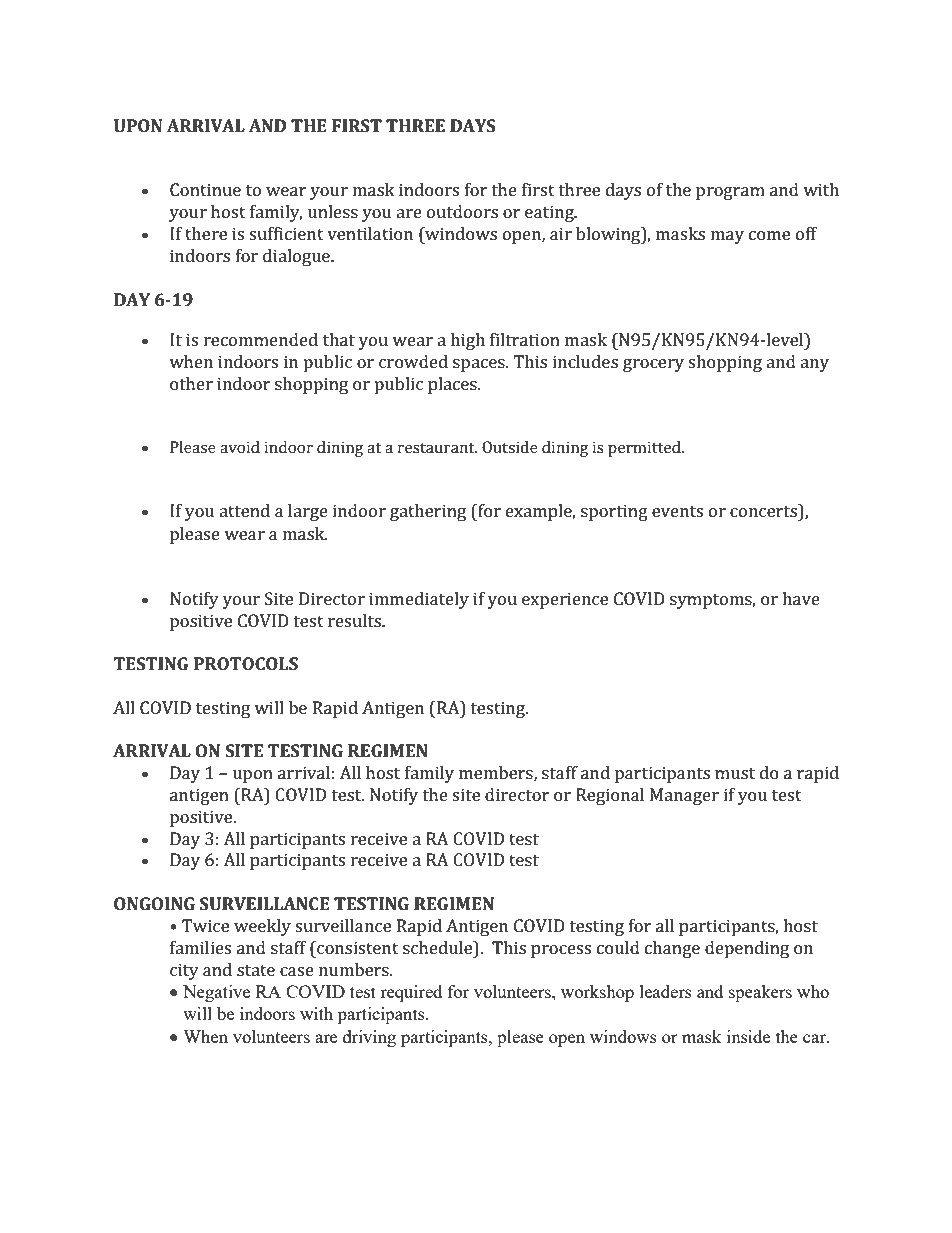 This page has height=1233, width=952. I want to click on Outside, so click(510, 447).
